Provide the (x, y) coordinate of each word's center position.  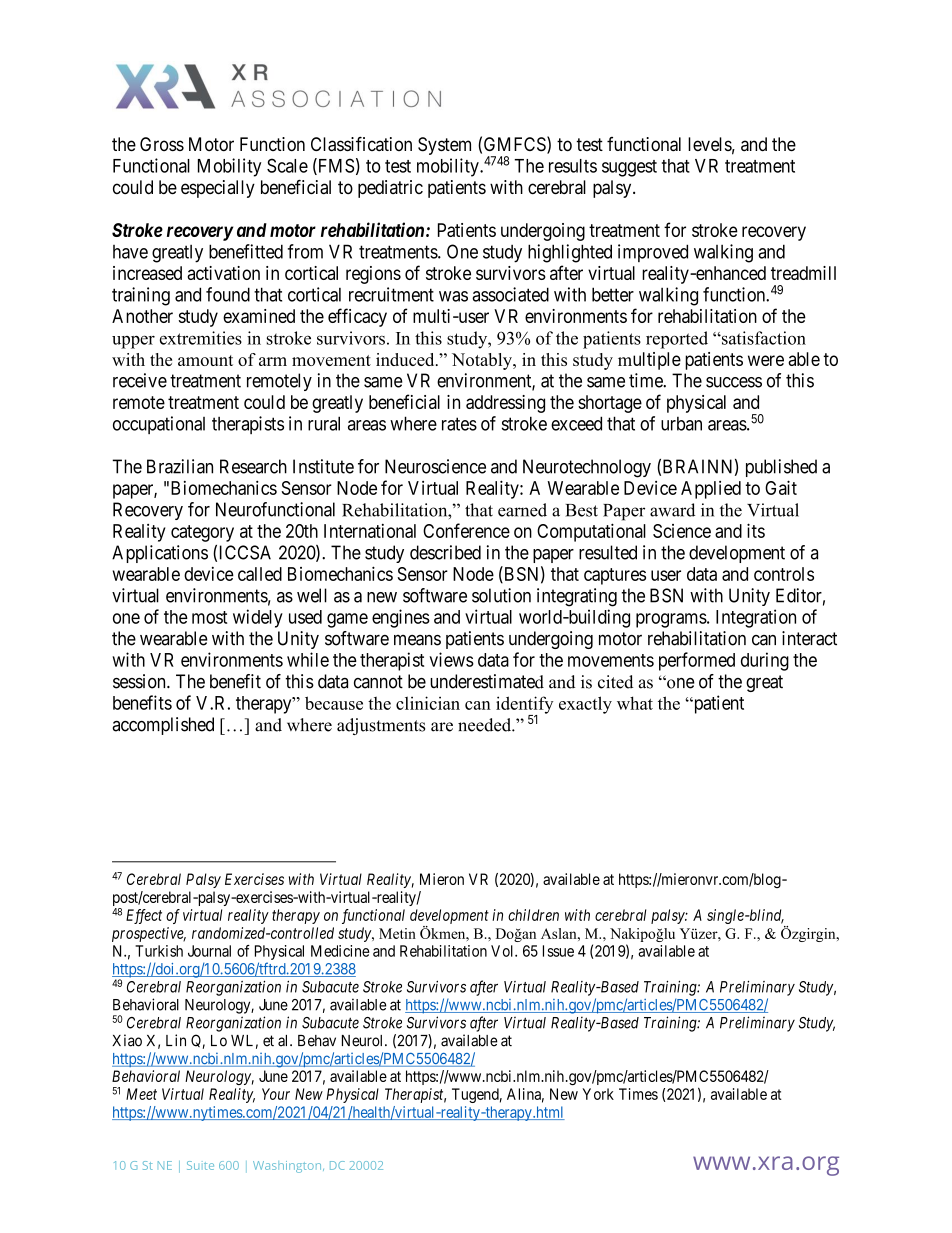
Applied (711, 490)
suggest (629, 168)
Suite (200, 1165)
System (444, 146)
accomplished (163, 726)
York (598, 1094)
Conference (466, 530)
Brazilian (180, 466)
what (635, 703)
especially (218, 189)
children (533, 915)
